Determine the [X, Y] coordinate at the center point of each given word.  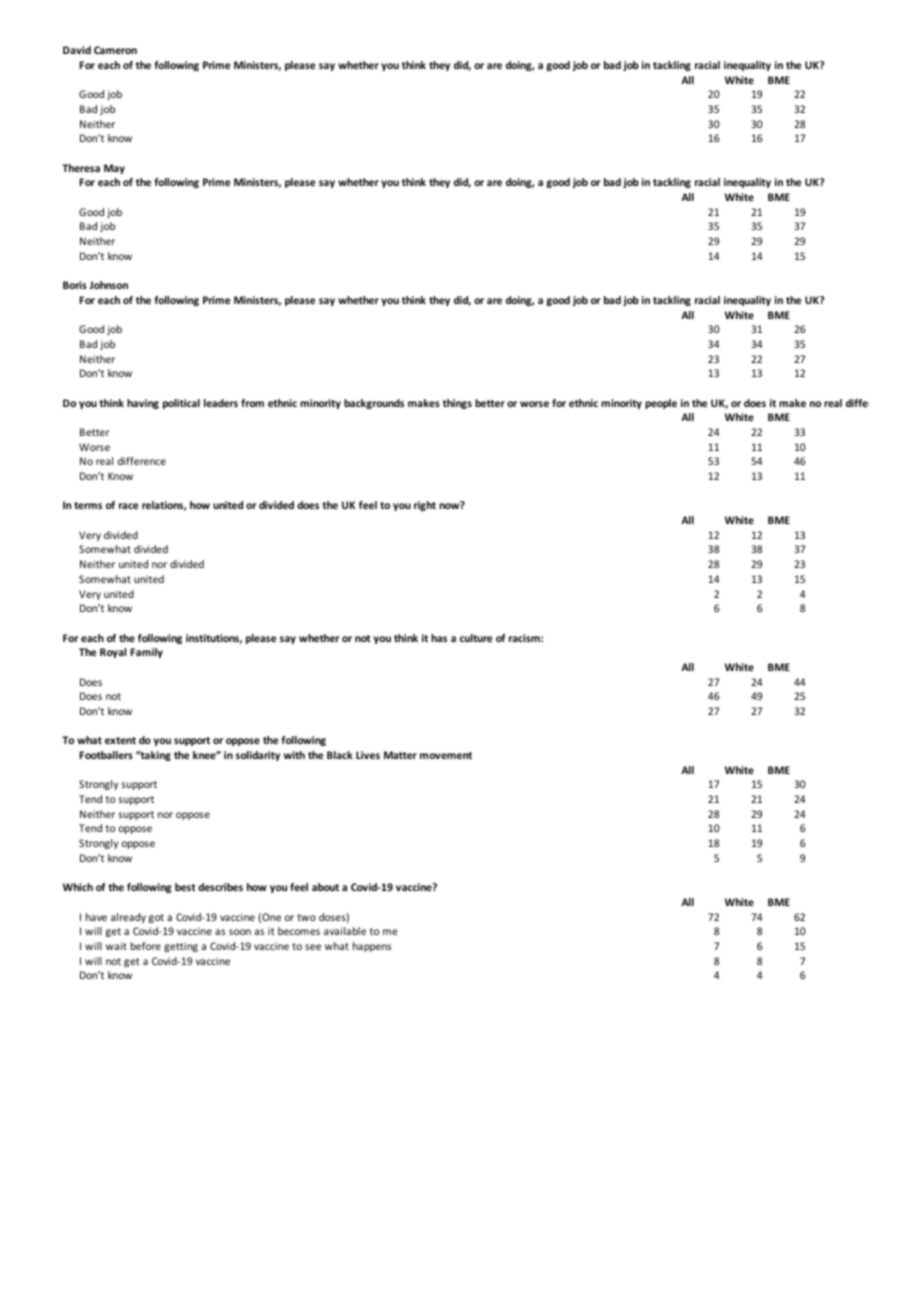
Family [147, 653]
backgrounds [374, 404]
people [661, 404]
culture [476, 638]
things [457, 404]
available [345, 931]
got [156, 918]
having [143, 404]
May [114, 169]
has [439, 638]
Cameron [115, 50]
